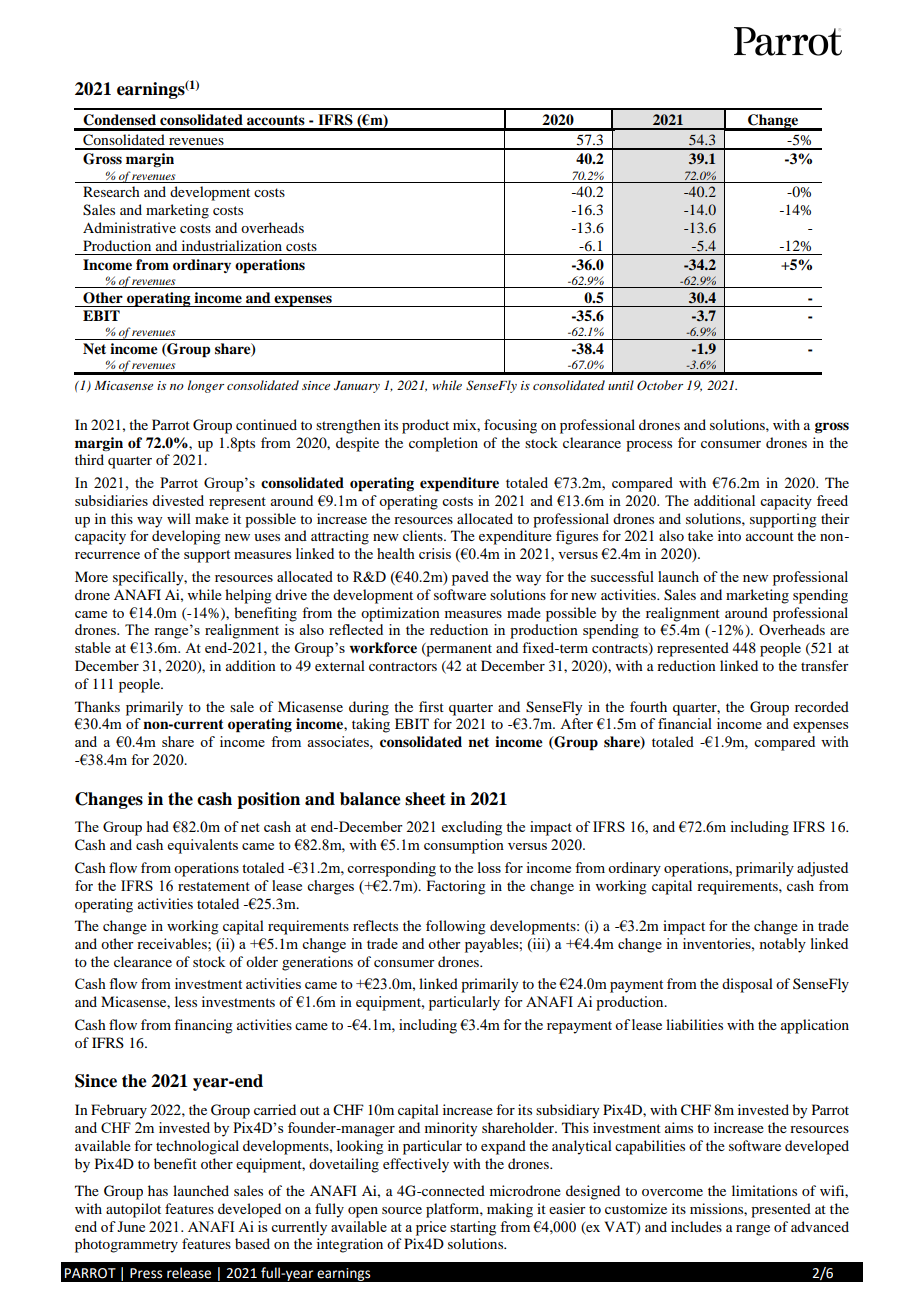  What do you see at coordinates (747, 985) in the screenshot?
I see `disposal` at bounding box center [747, 985].
